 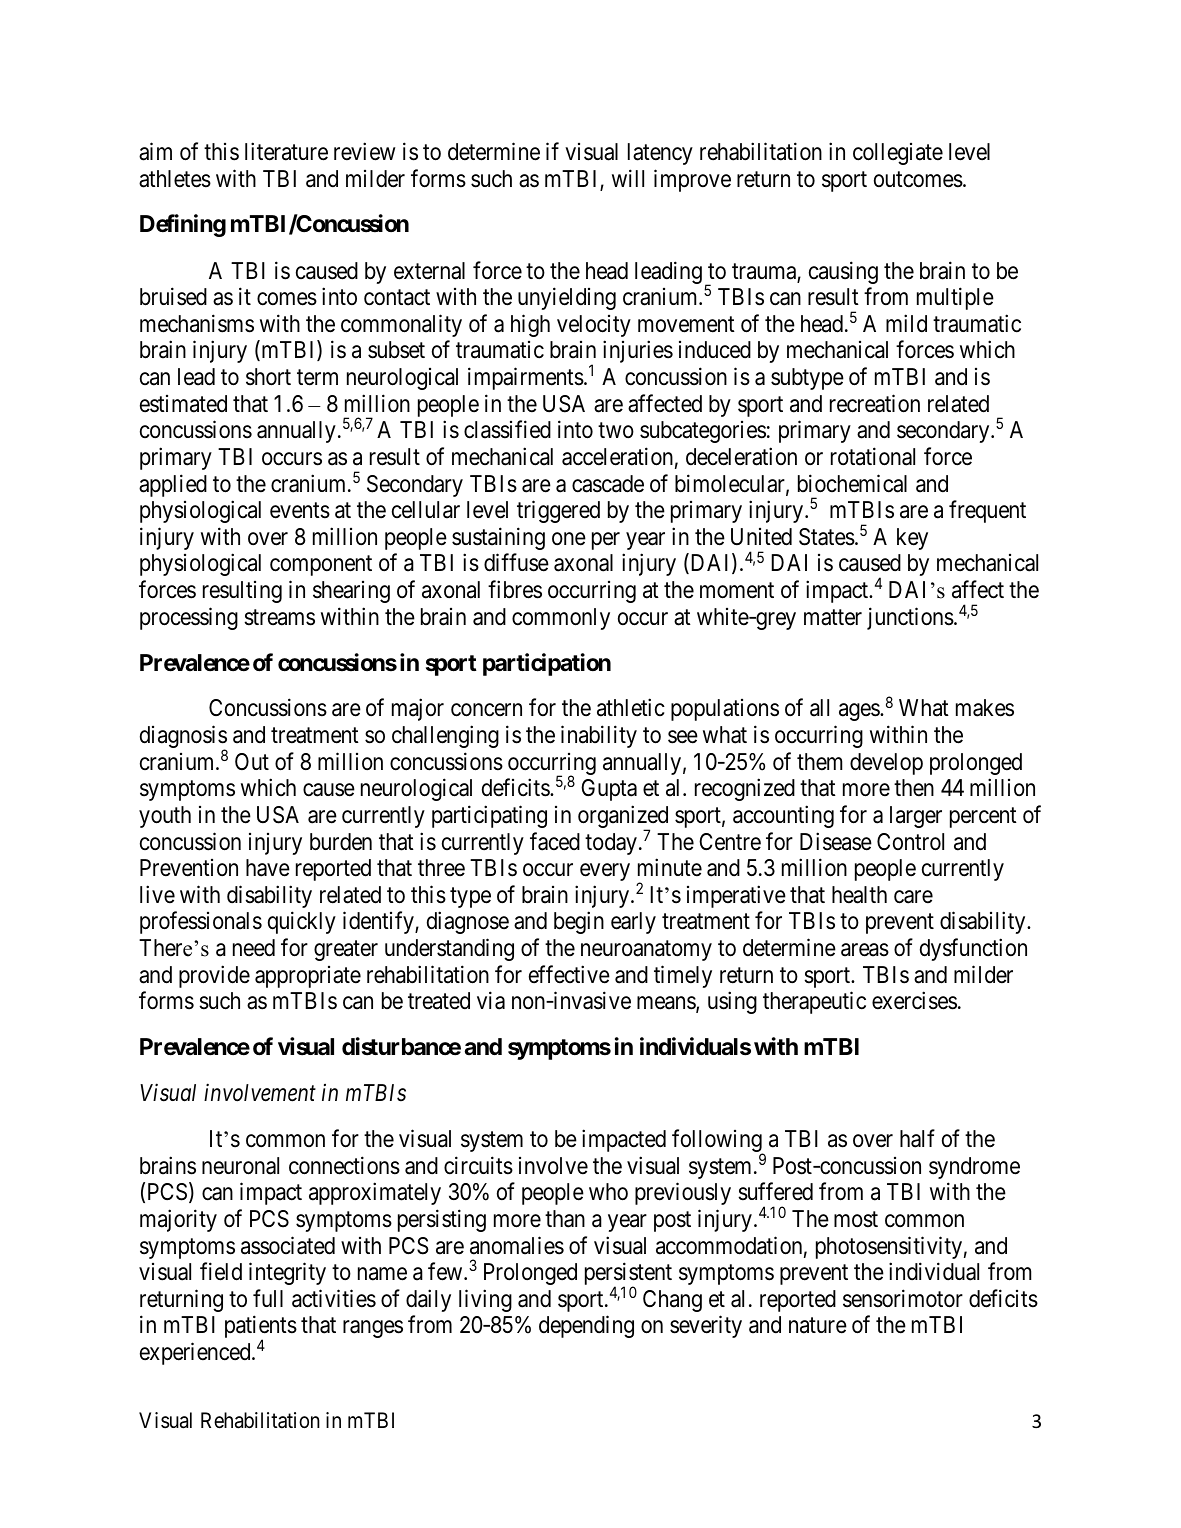 I want to click on rotational, so click(x=873, y=456).
